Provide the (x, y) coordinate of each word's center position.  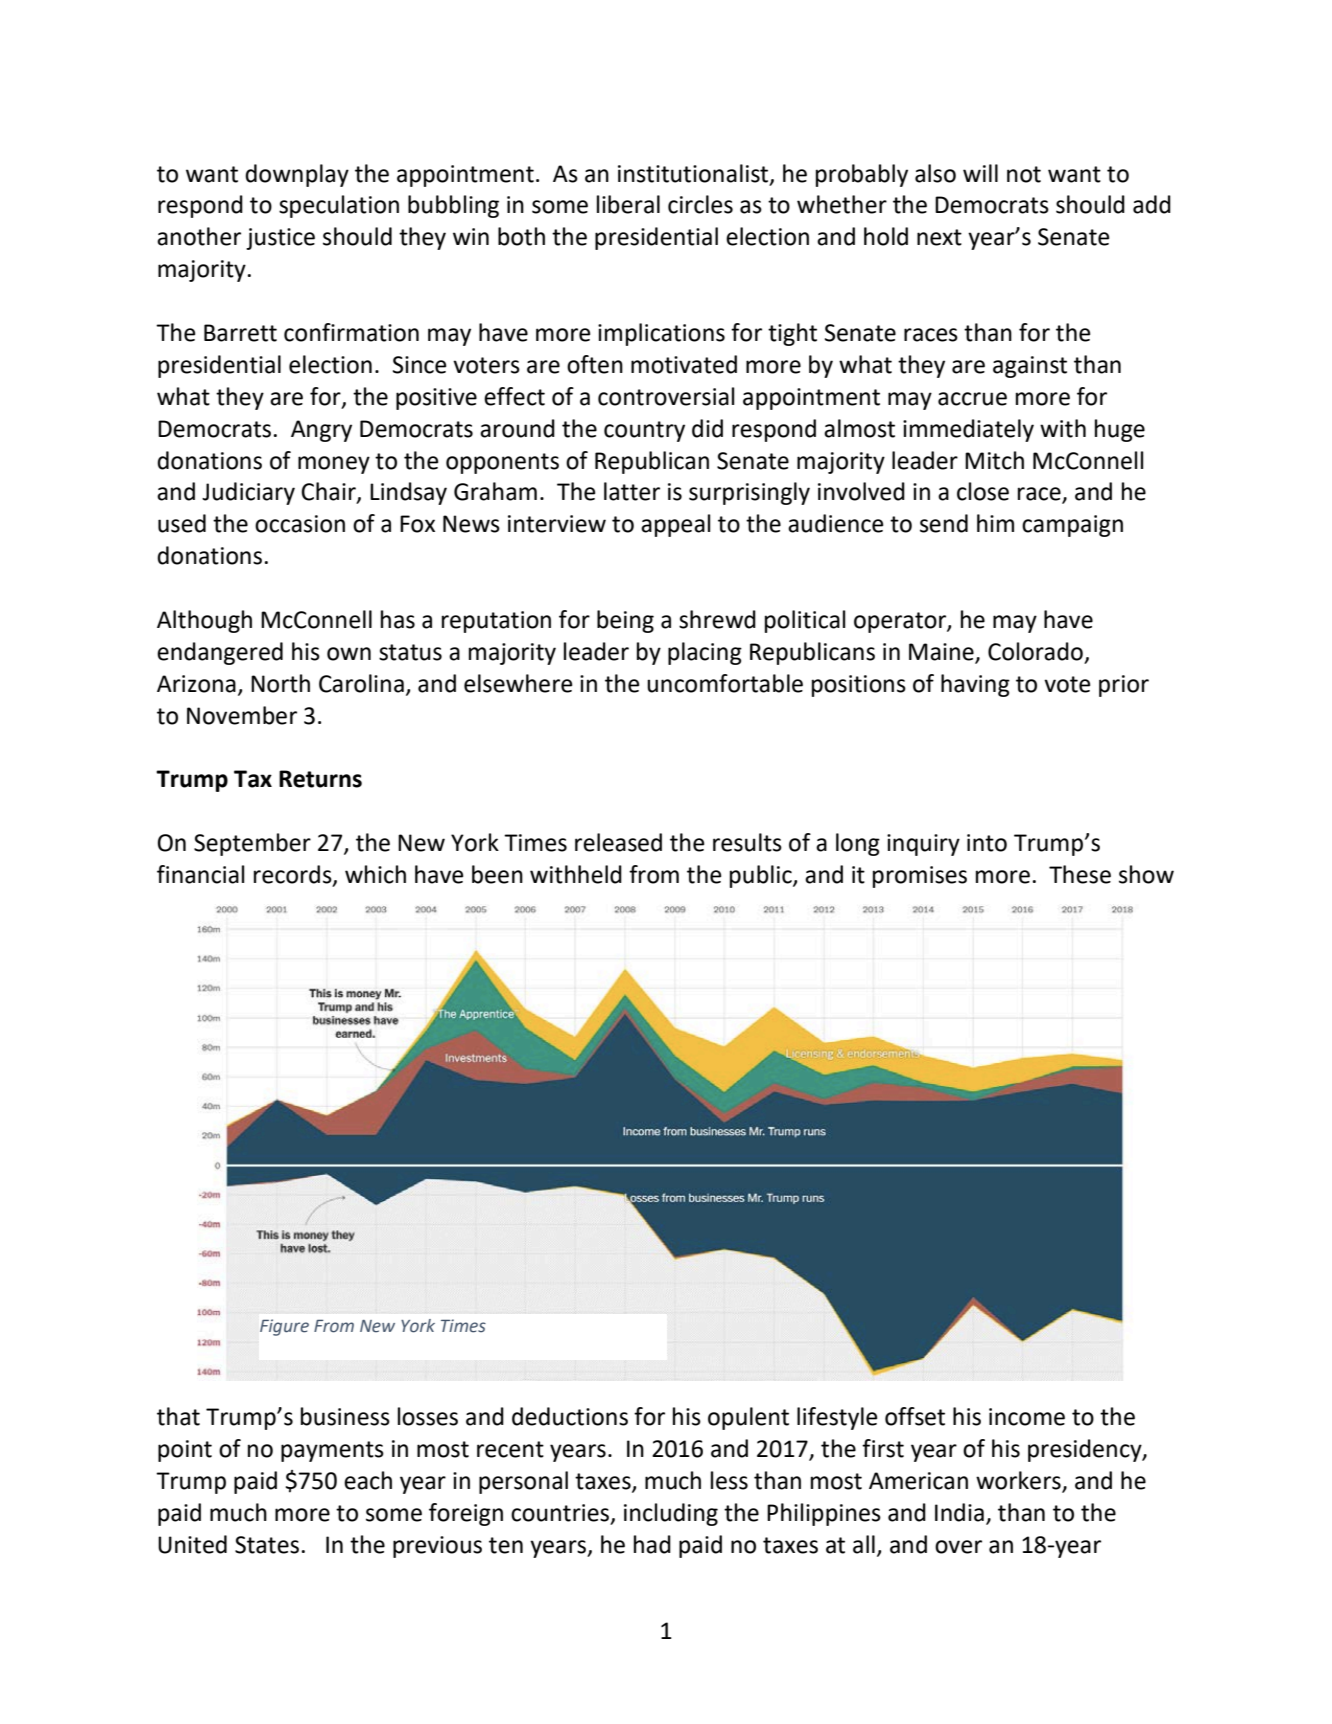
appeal (675, 525)
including (671, 1514)
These (1080, 874)
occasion (300, 524)
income (1027, 1417)
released (618, 842)
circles (700, 204)
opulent (748, 1418)
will (980, 173)
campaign (1072, 526)
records (294, 875)
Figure (284, 1327)
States (267, 1545)
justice (280, 239)
